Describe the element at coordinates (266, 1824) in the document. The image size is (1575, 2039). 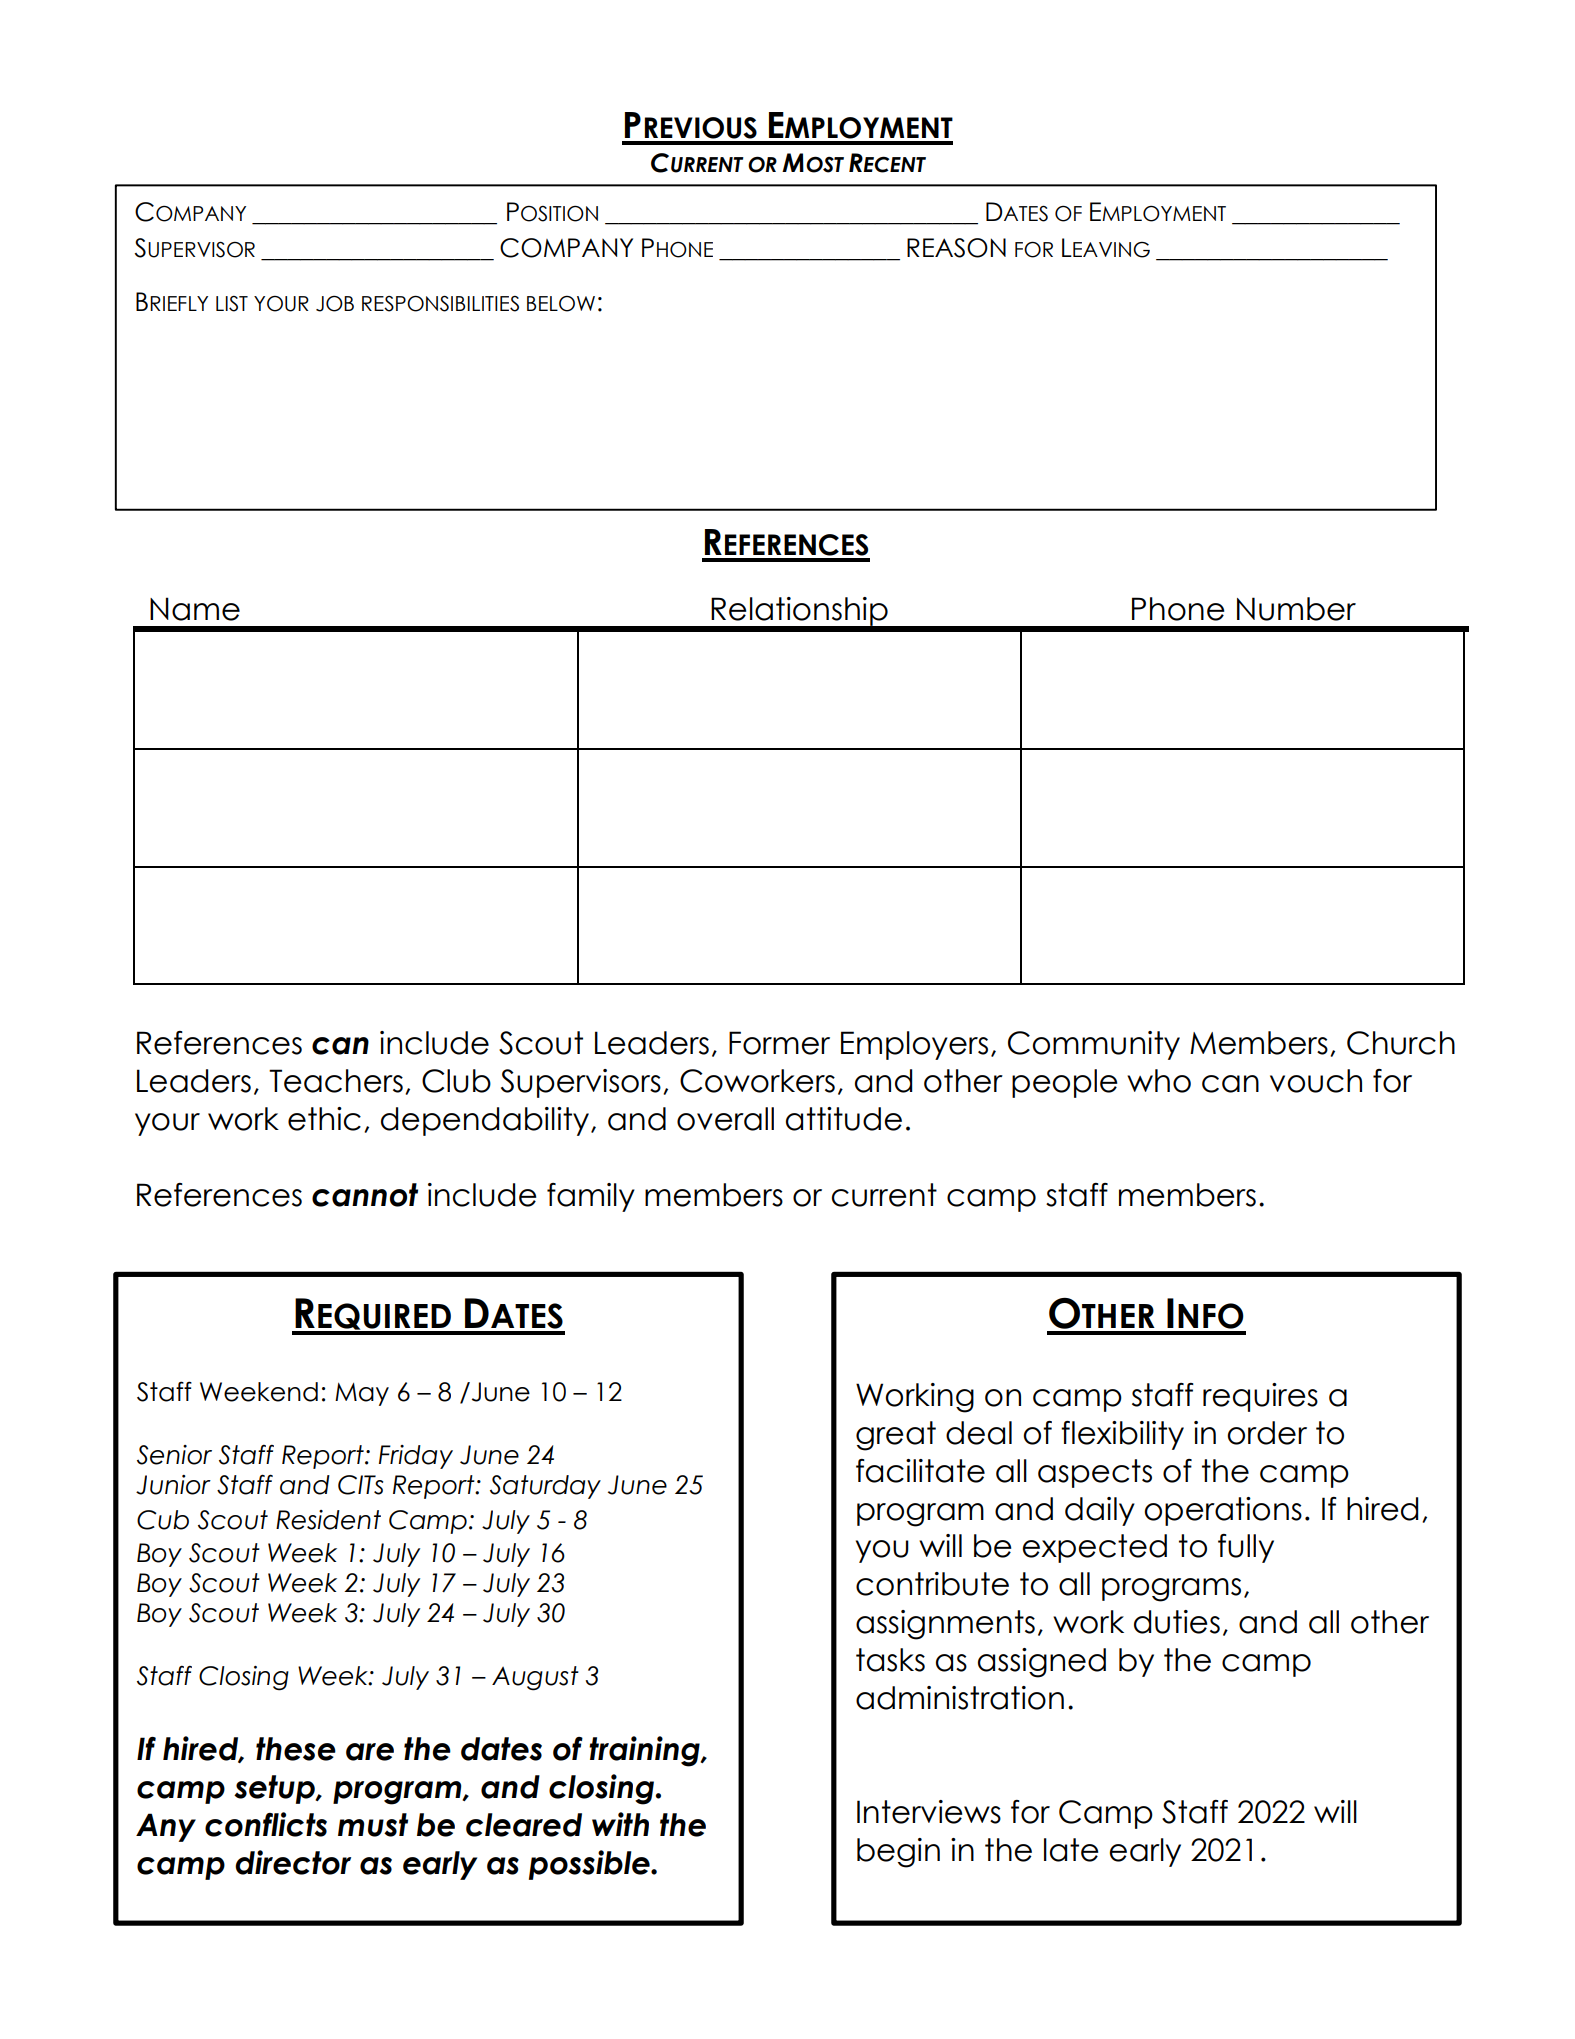
I see `conflicts` at that location.
